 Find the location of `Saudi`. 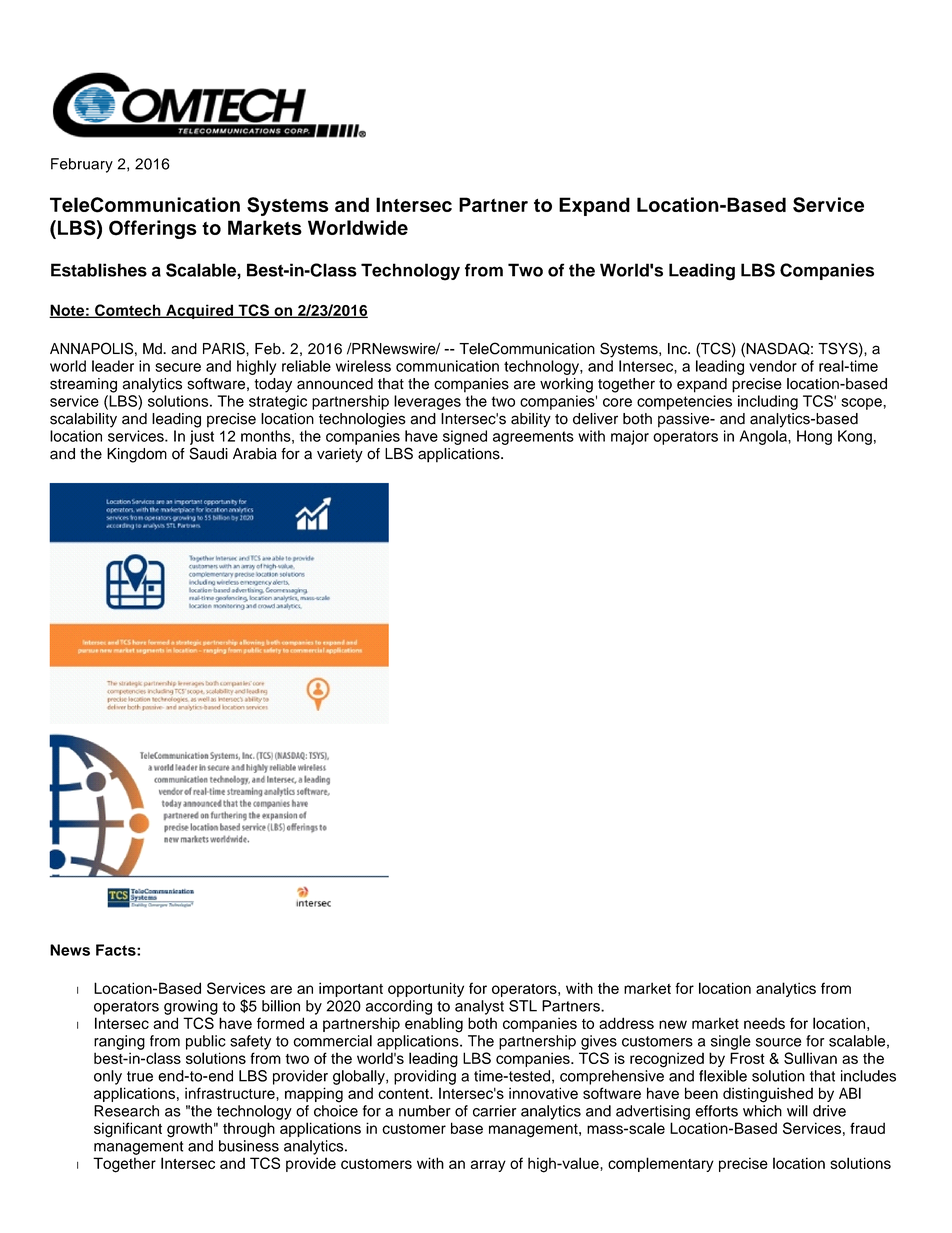

Saudi is located at coordinates (209, 453).
